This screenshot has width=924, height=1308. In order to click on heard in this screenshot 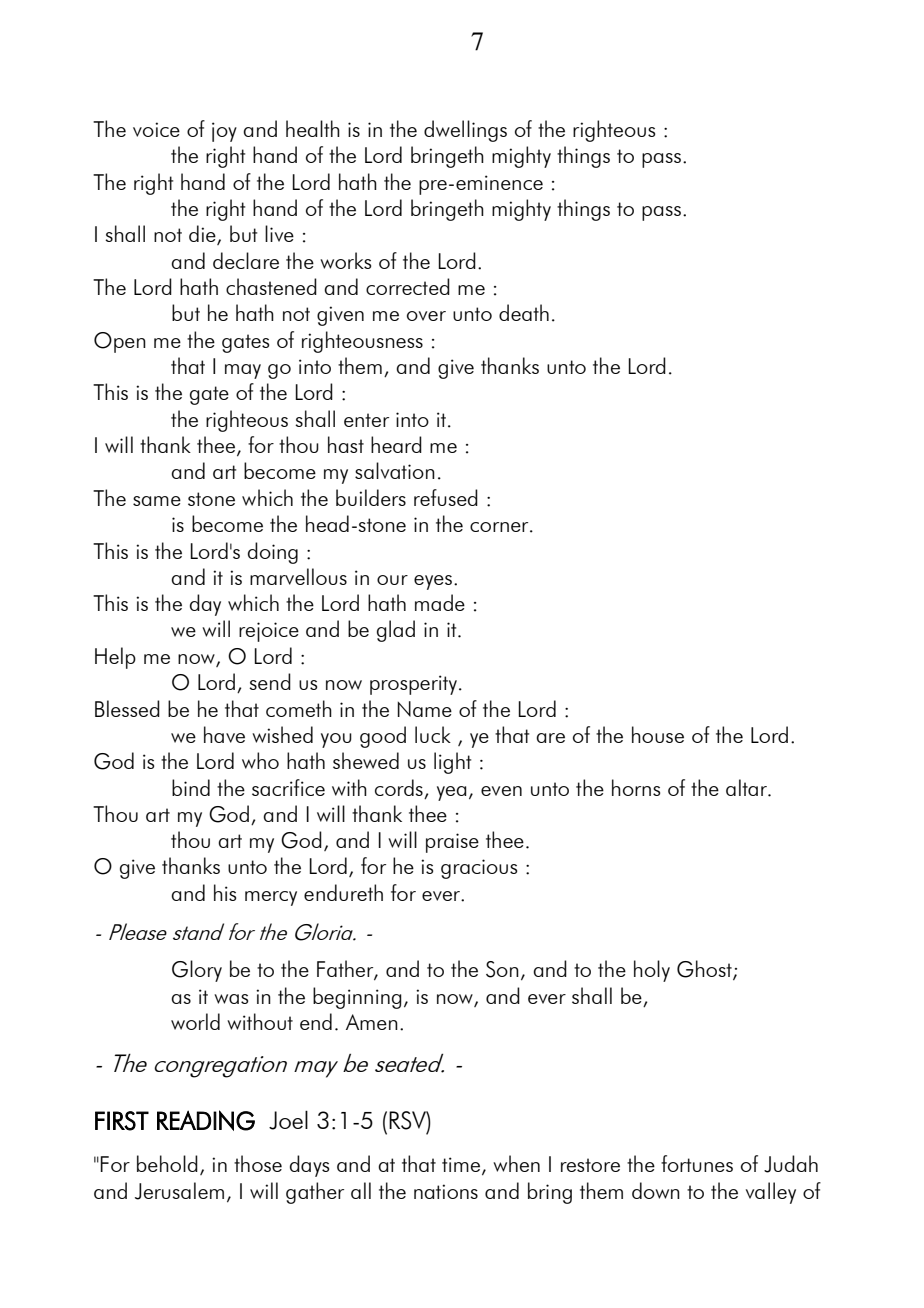, I will do `click(396, 444)`.
